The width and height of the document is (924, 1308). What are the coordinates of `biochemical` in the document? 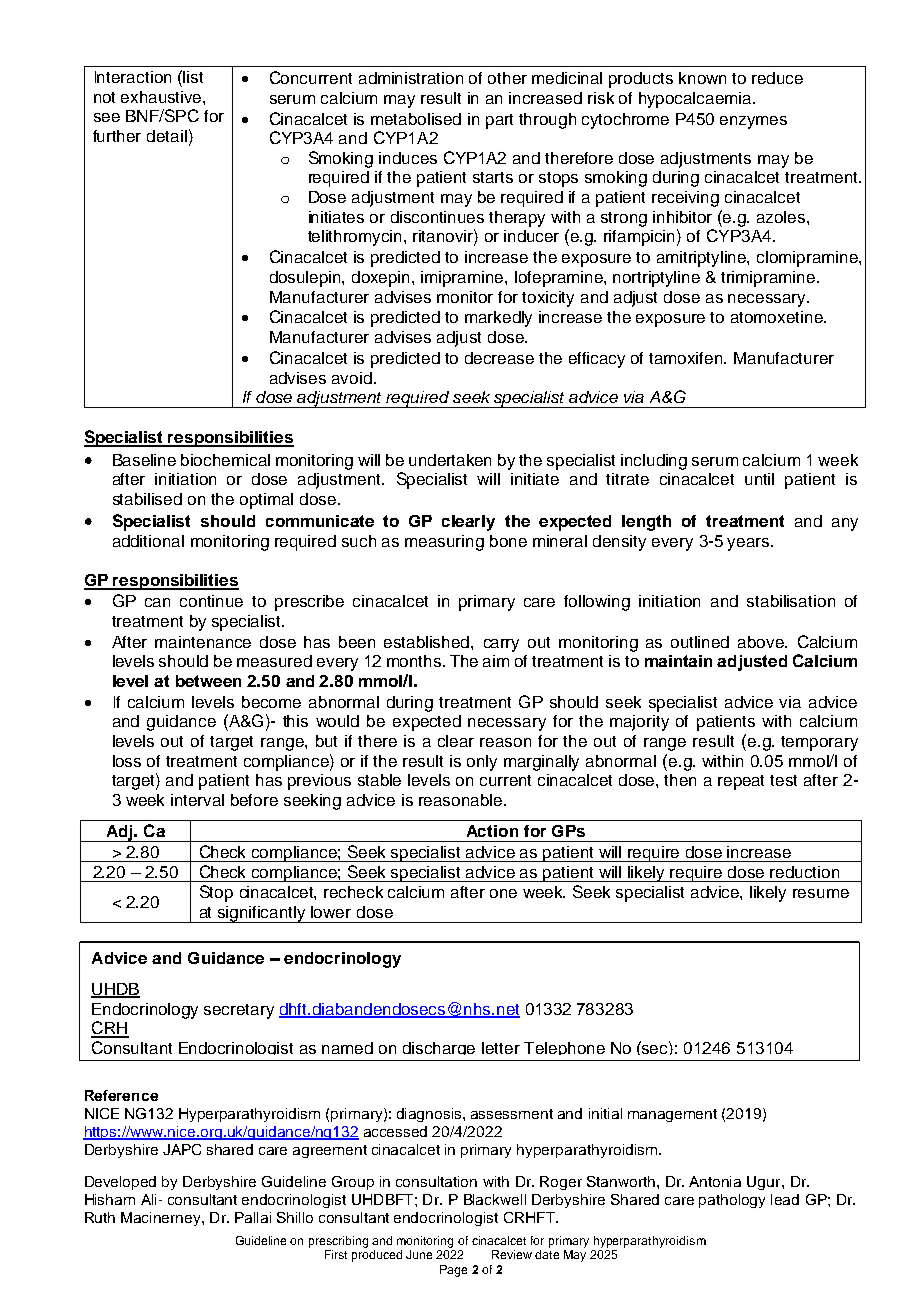 It's located at (225, 460).
